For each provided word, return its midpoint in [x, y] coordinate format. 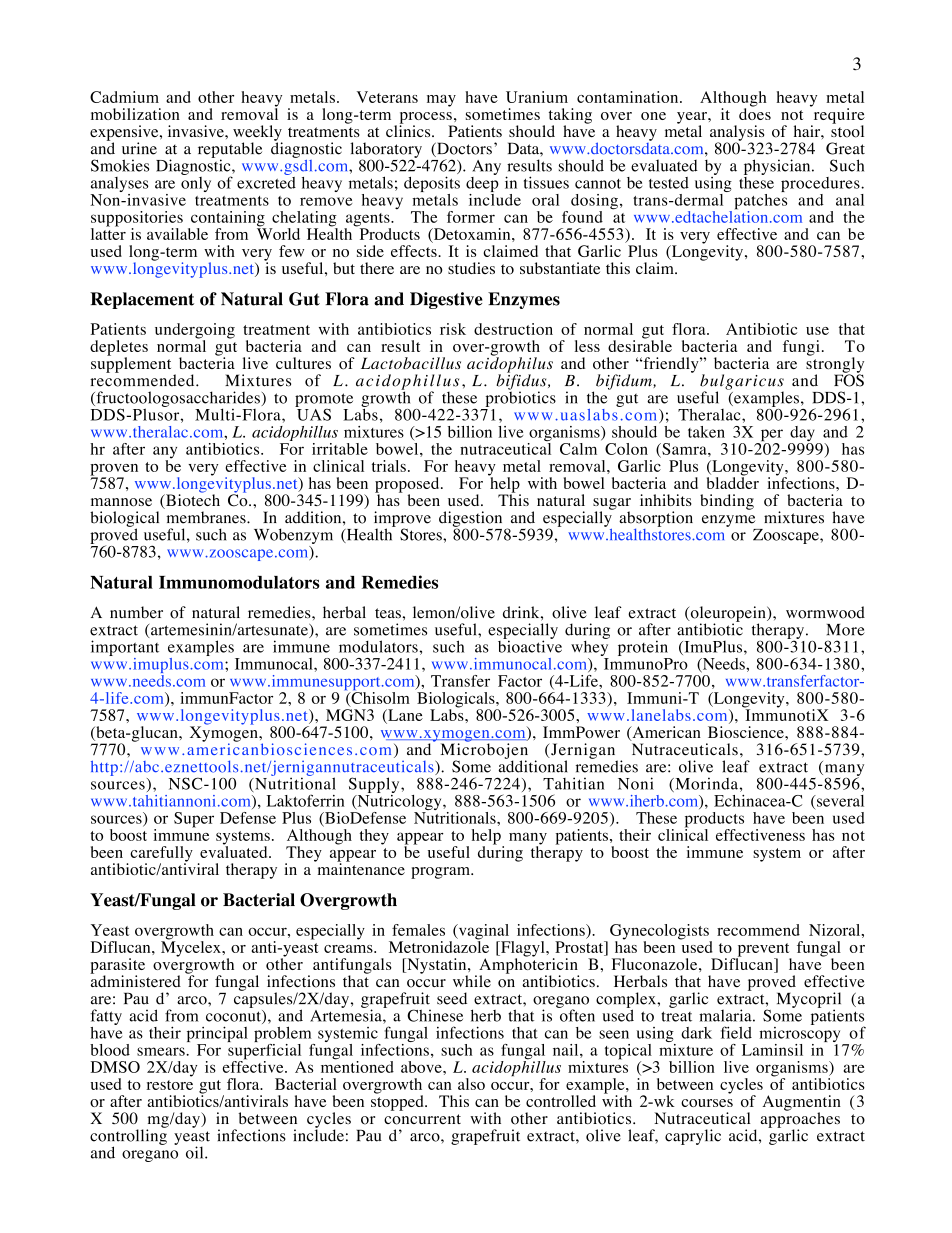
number [136, 612]
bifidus [522, 382]
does [755, 113]
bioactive [530, 645]
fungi [801, 348]
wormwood [825, 612]
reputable [230, 151]
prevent [764, 951]
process [427, 119]
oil [196, 1152]
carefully [161, 855]
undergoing [195, 332]
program [441, 873]
